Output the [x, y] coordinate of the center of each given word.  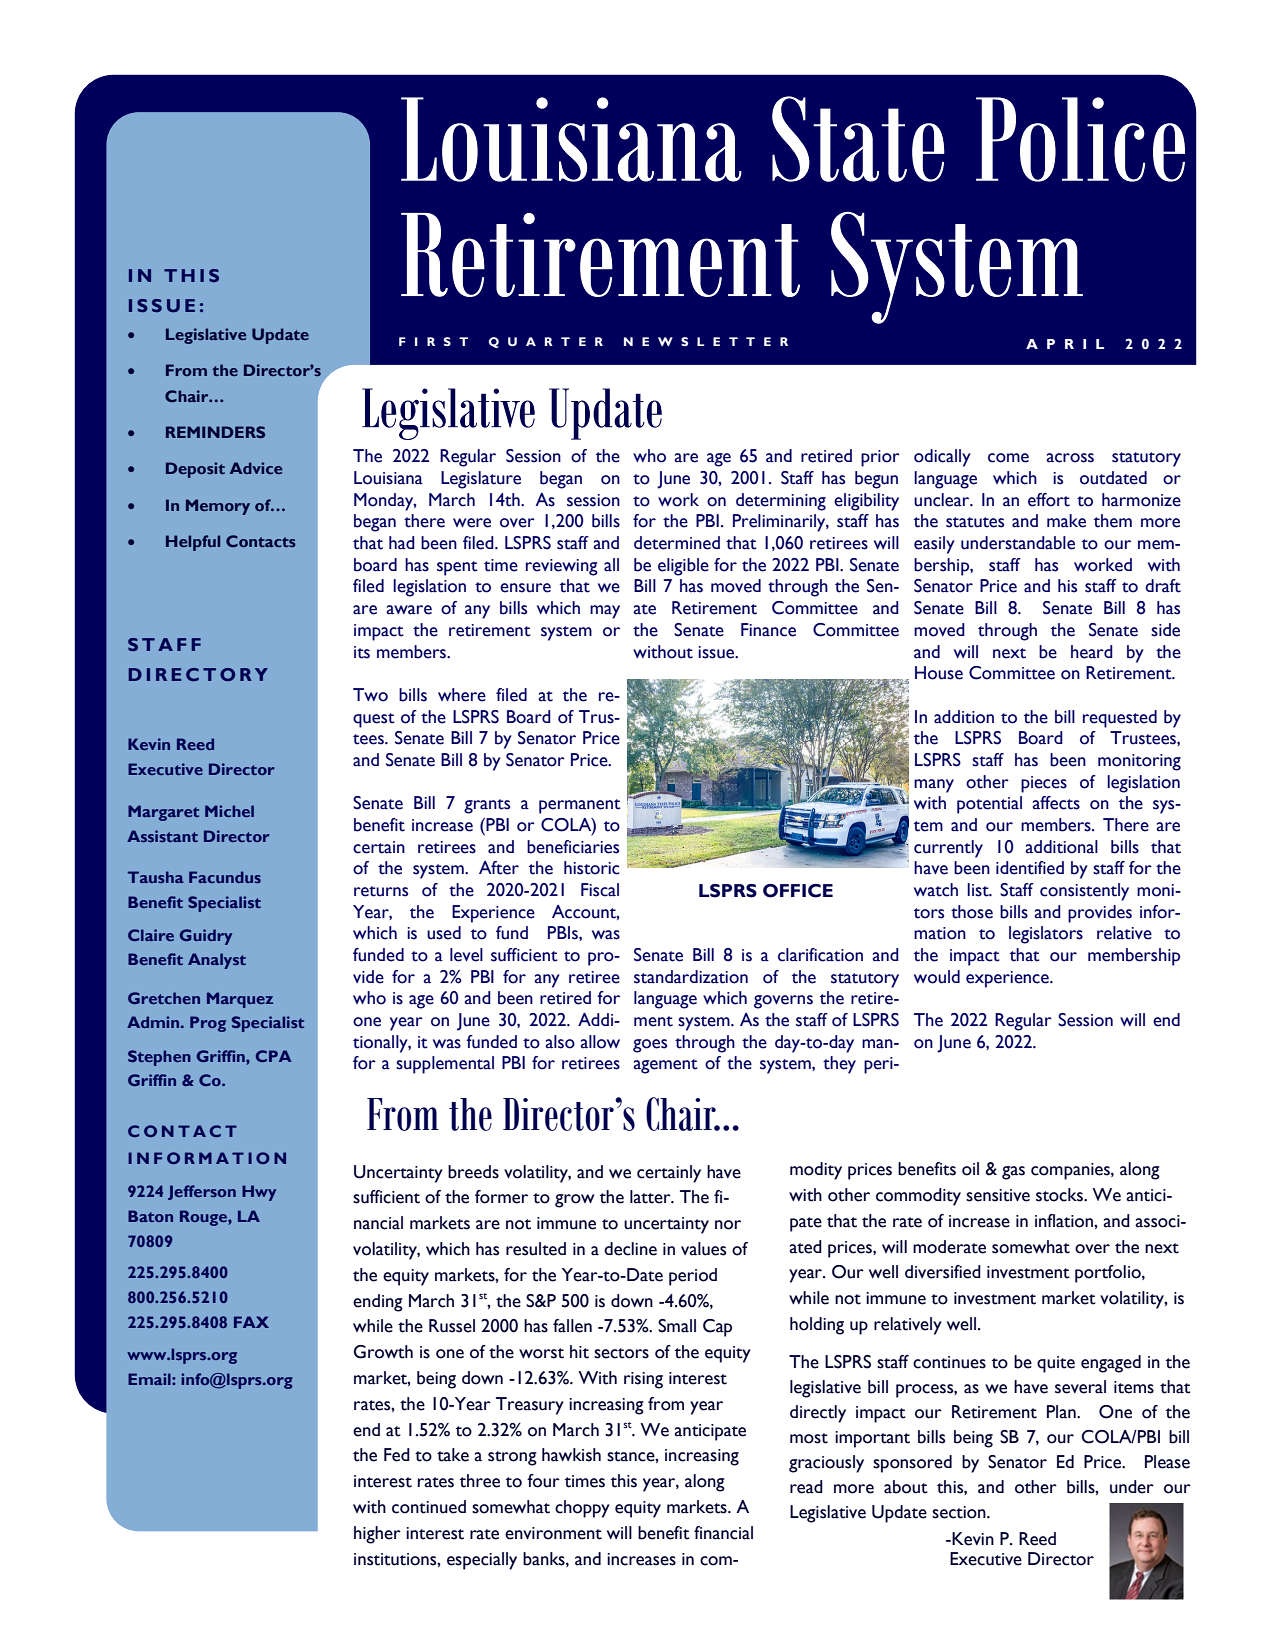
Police [1080, 139]
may [605, 612]
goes [650, 1046]
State [858, 139]
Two [370, 695]
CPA [274, 1056]
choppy [582, 1509]
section [960, 1512]
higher [377, 1535]
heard [1092, 652]
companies [1071, 1171]
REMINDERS [215, 432]
